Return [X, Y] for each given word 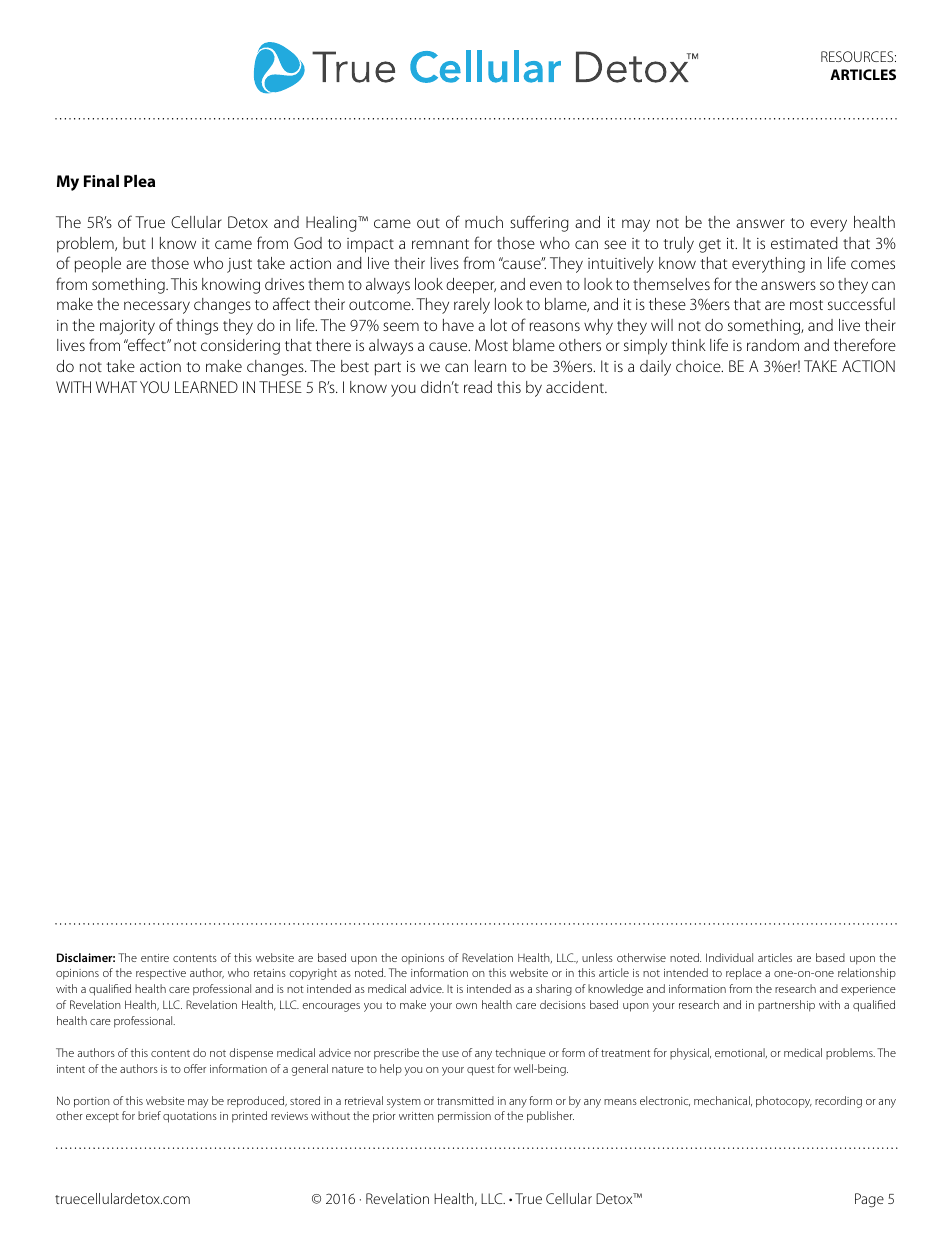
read [478, 387]
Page [869, 1200]
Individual [729, 957]
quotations [190, 1117]
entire [155, 958]
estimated [804, 243]
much [484, 222]
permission [464, 1117]
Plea [139, 181]
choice [699, 366]
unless [597, 957]
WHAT [116, 387]
